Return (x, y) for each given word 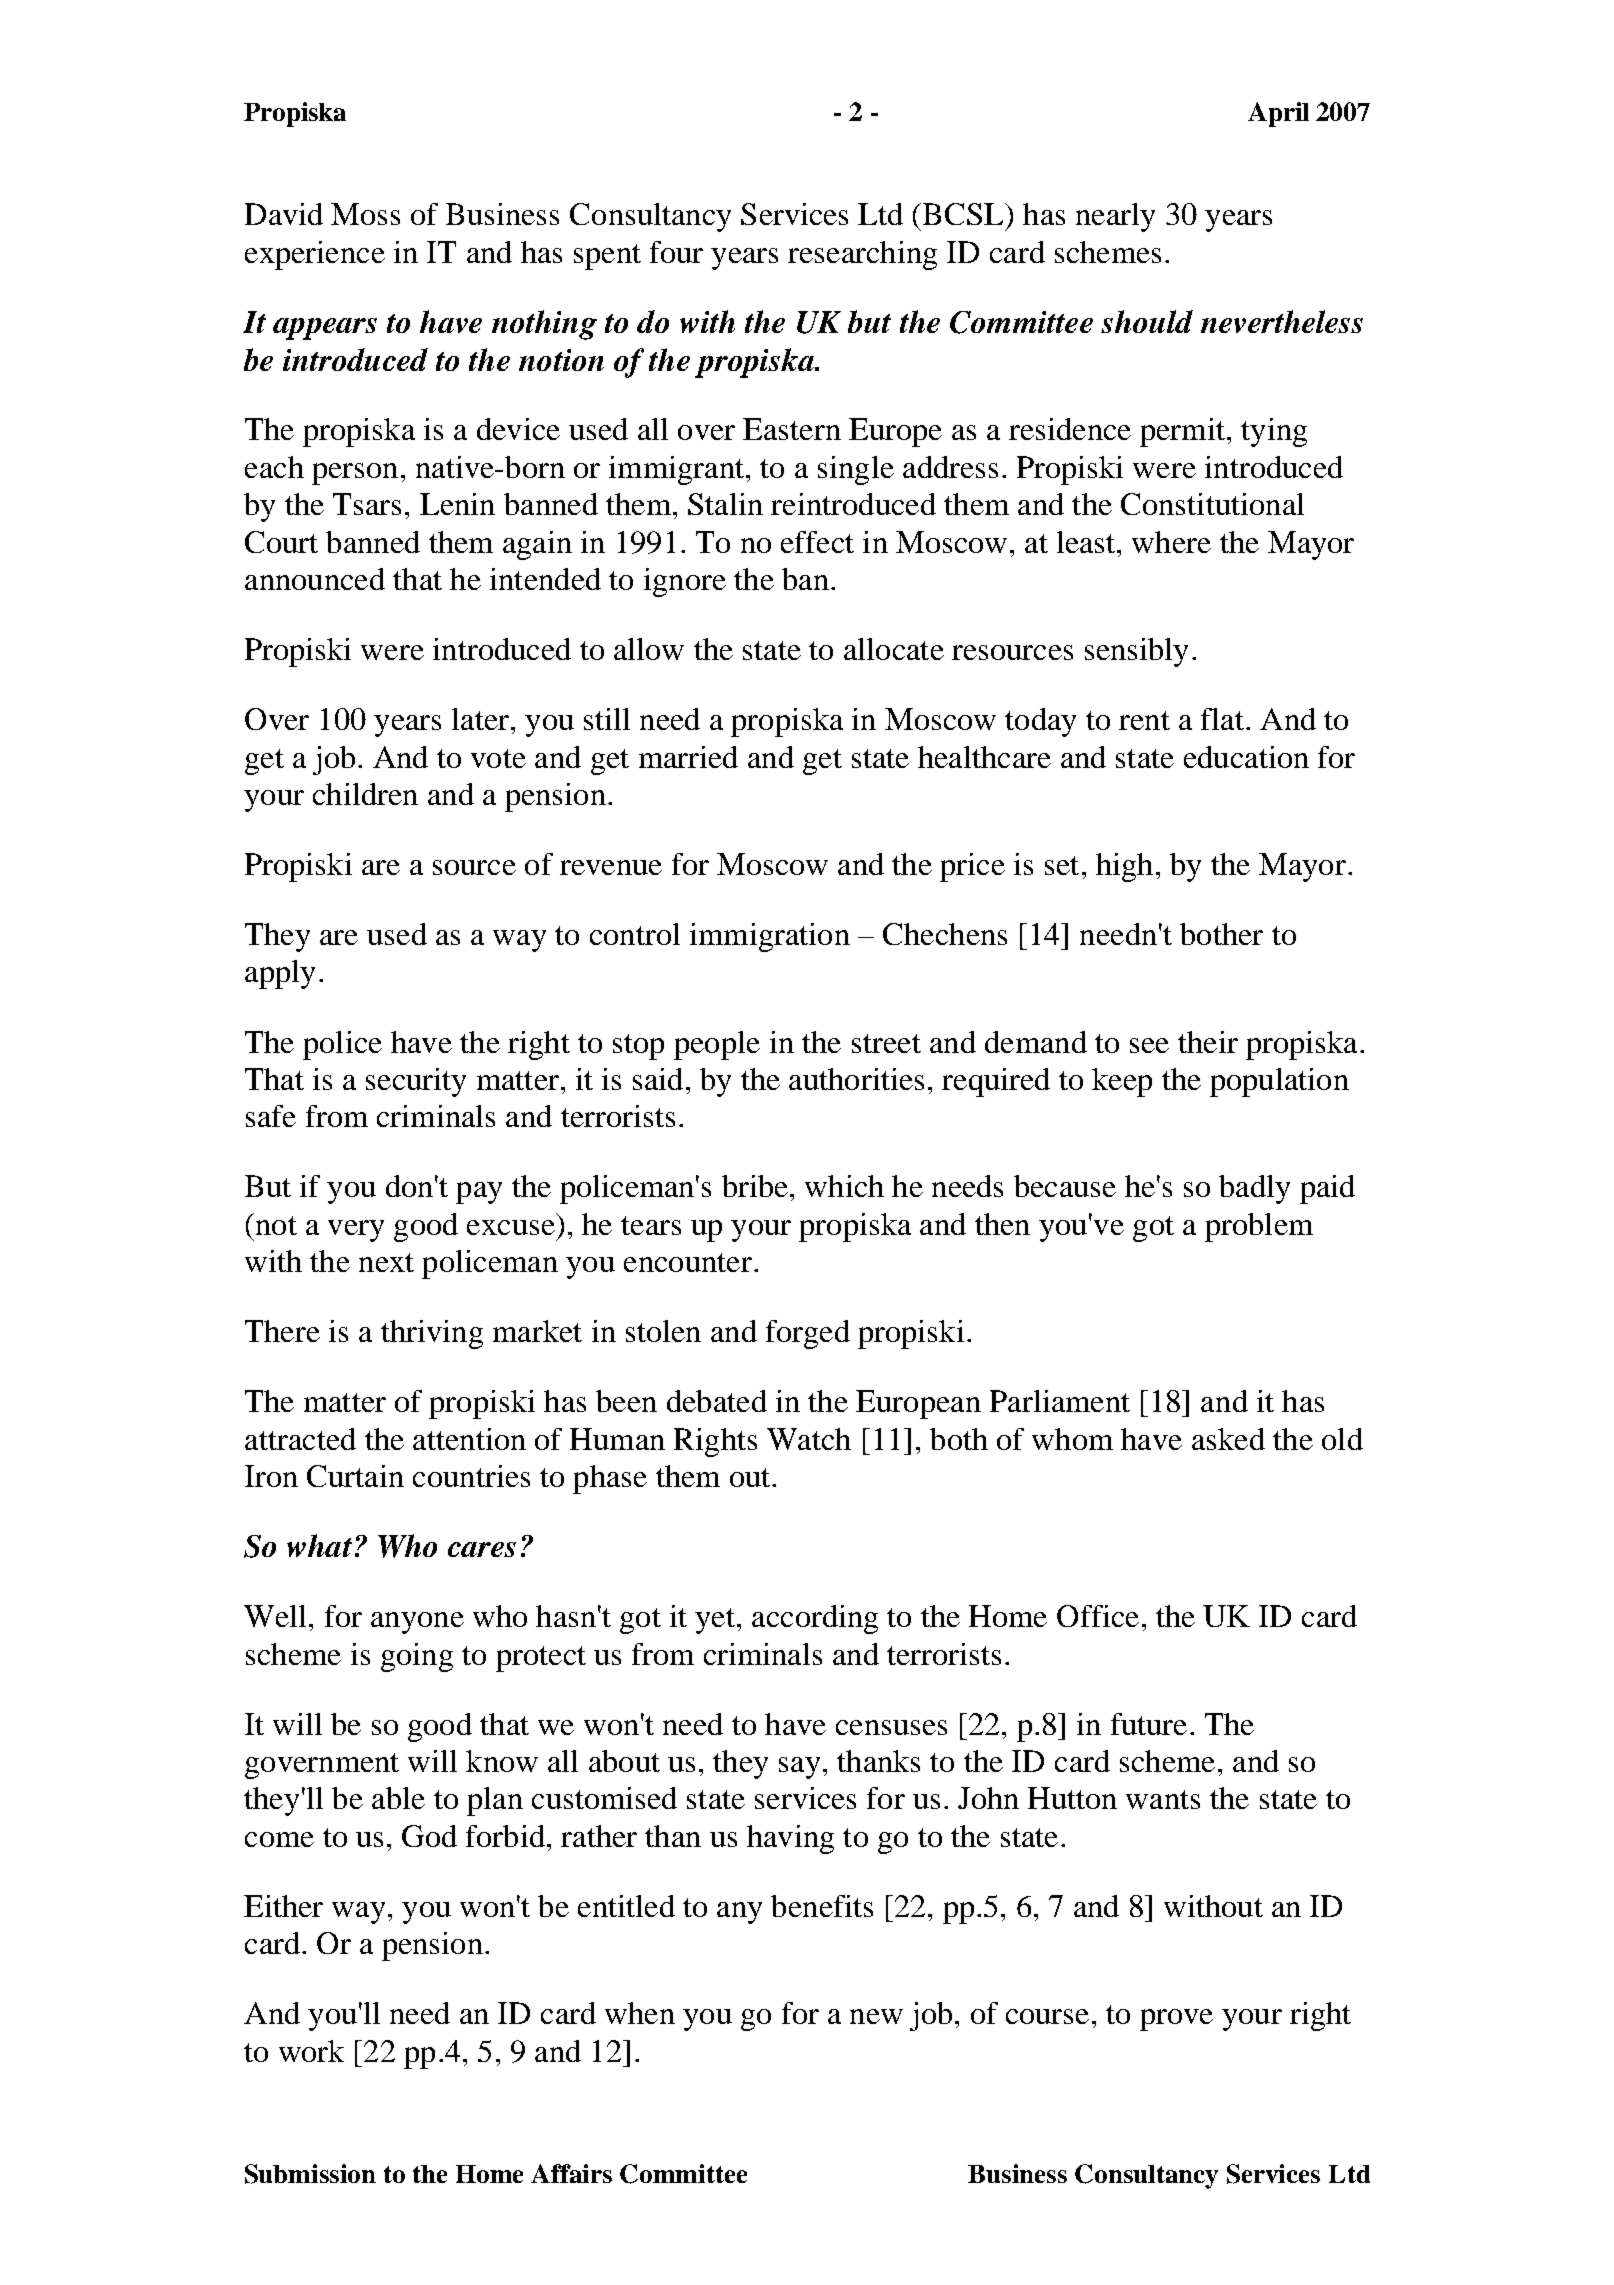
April (1278, 114)
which (844, 1186)
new (876, 2016)
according (815, 1619)
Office (1098, 1616)
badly (1254, 1189)
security (416, 1082)
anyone (417, 1623)
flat (1222, 719)
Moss (365, 214)
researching (862, 255)
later (482, 719)
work (311, 2051)
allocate (894, 649)
